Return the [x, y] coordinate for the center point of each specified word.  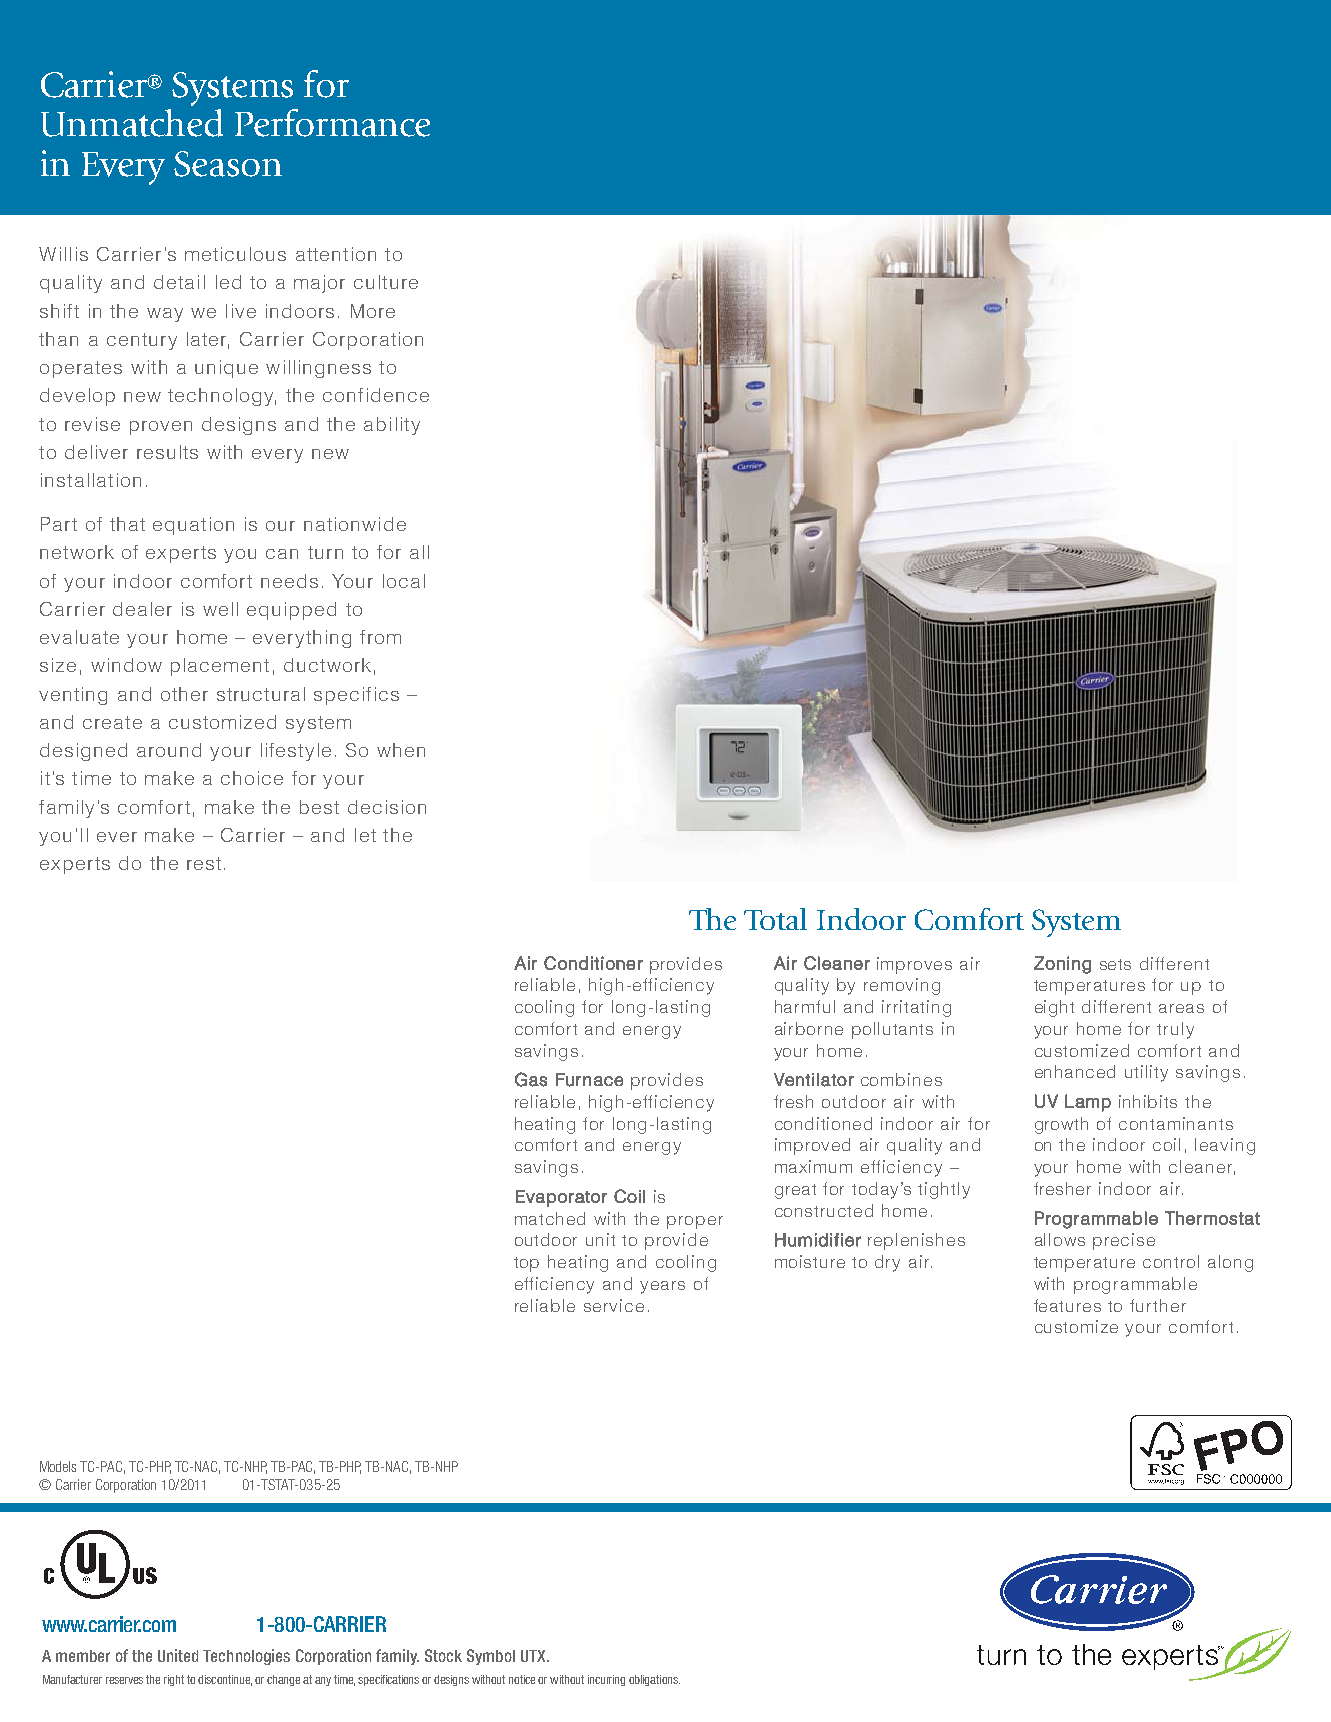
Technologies [246, 1657]
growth [1061, 1125]
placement [220, 667]
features [1067, 1305]
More [373, 311]
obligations [654, 1680]
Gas [531, 1079]
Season [228, 164]
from [380, 637]
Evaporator [561, 1198]
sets [1115, 964]
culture [386, 282]
